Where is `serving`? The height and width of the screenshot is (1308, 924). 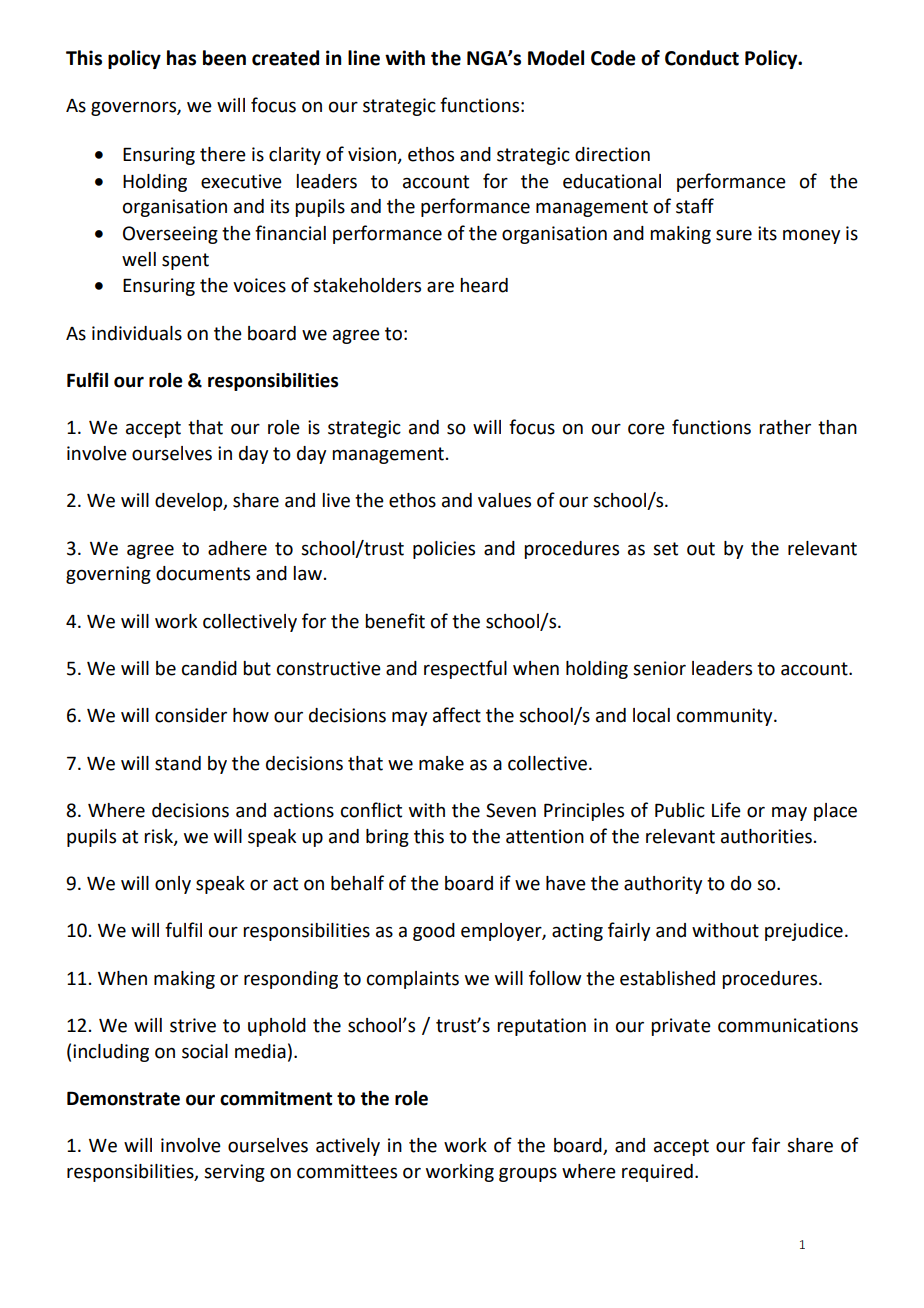
serving is located at coordinates (234, 1173).
